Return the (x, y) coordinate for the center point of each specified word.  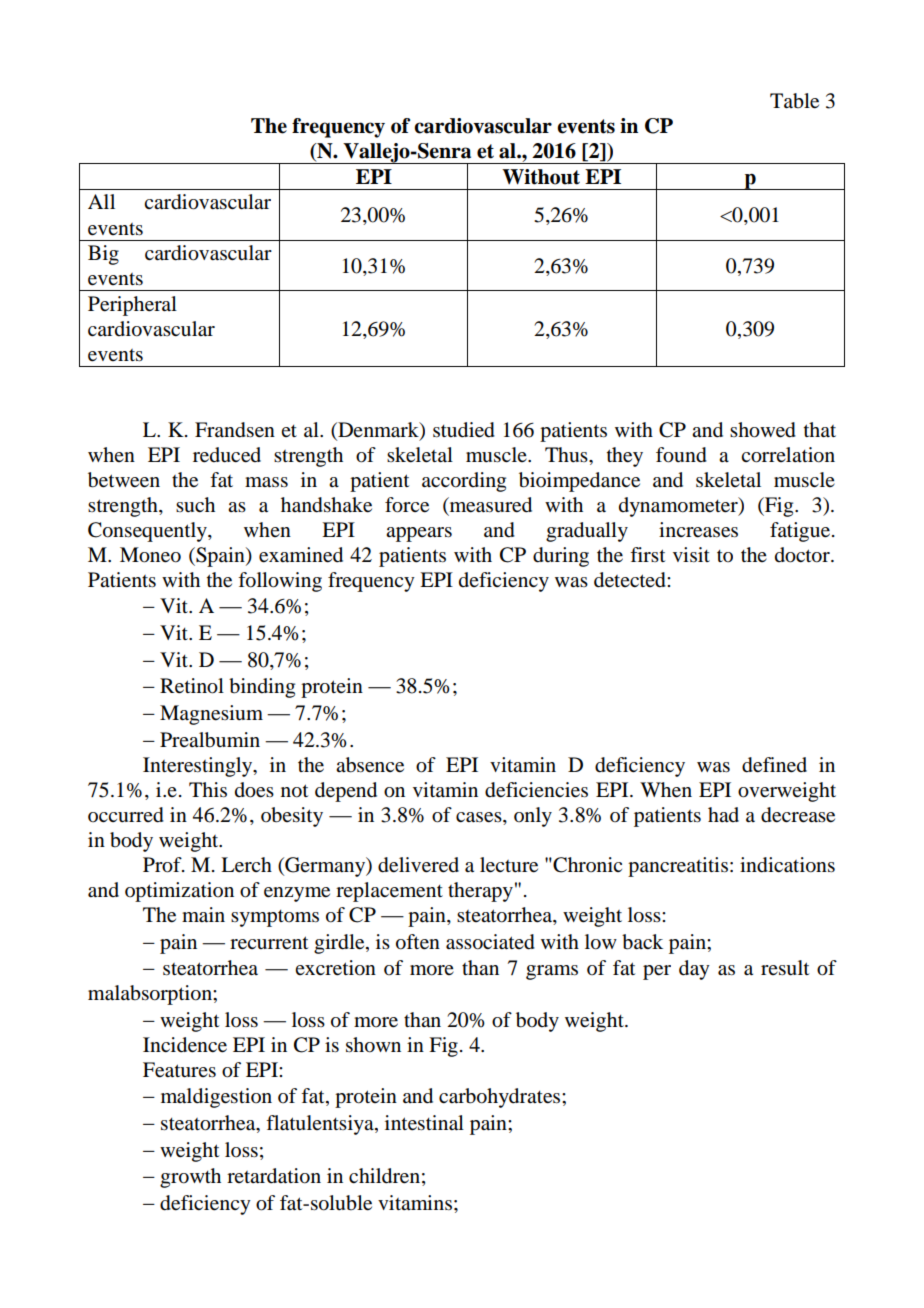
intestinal (424, 1123)
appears (419, 534)
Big (103, 255)
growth (190, 1178)
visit (691, 554)
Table (794, 101)
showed (763, 430)
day (694, 970)
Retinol (192, 686)
